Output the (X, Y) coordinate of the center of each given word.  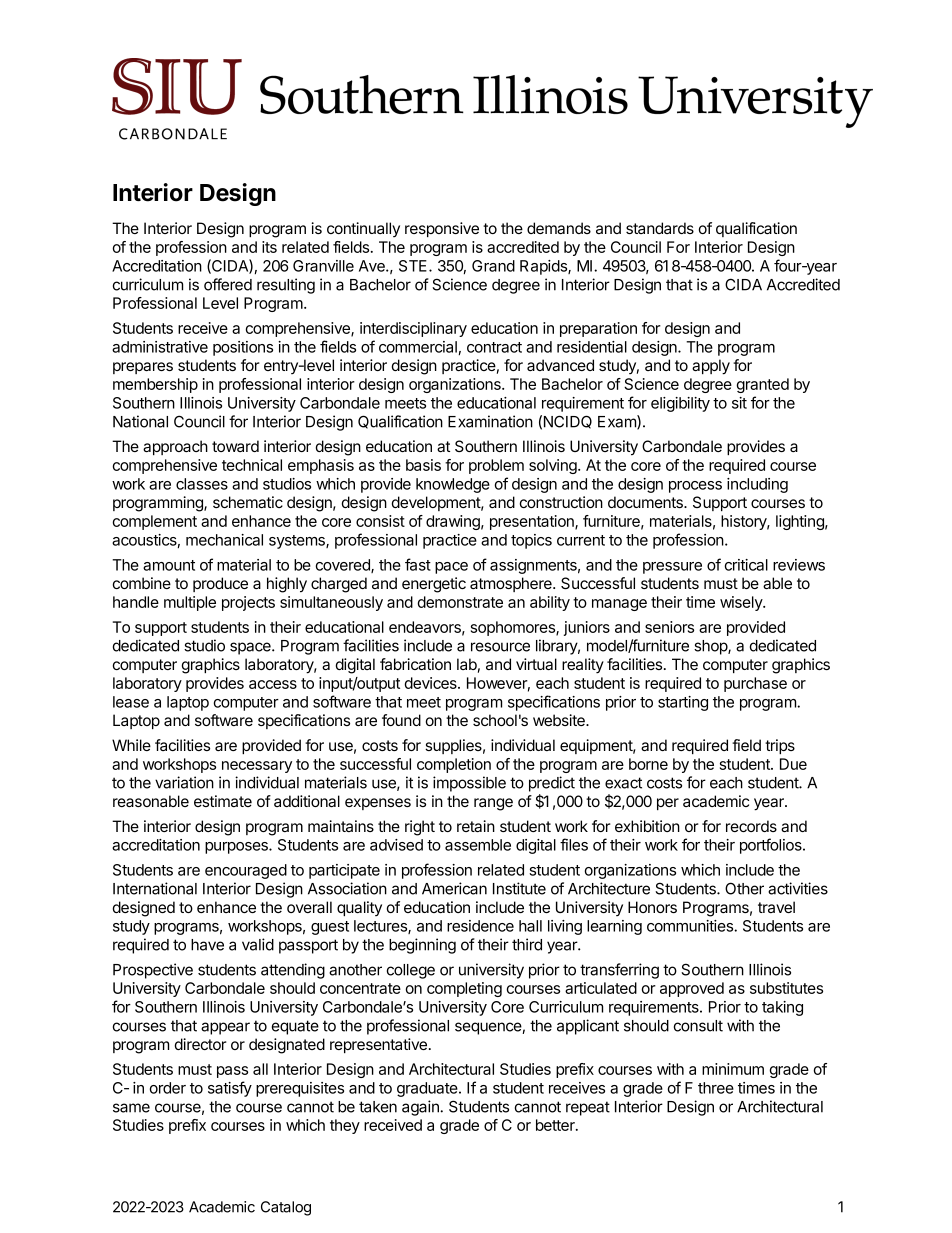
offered (228, 284)
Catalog (286, 1208)
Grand (493, 266)
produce (220, 584)
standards (660, 228)
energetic (434, 585)
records (751, 826)
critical (746, 565)
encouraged (246, 871)
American (454, 888)
